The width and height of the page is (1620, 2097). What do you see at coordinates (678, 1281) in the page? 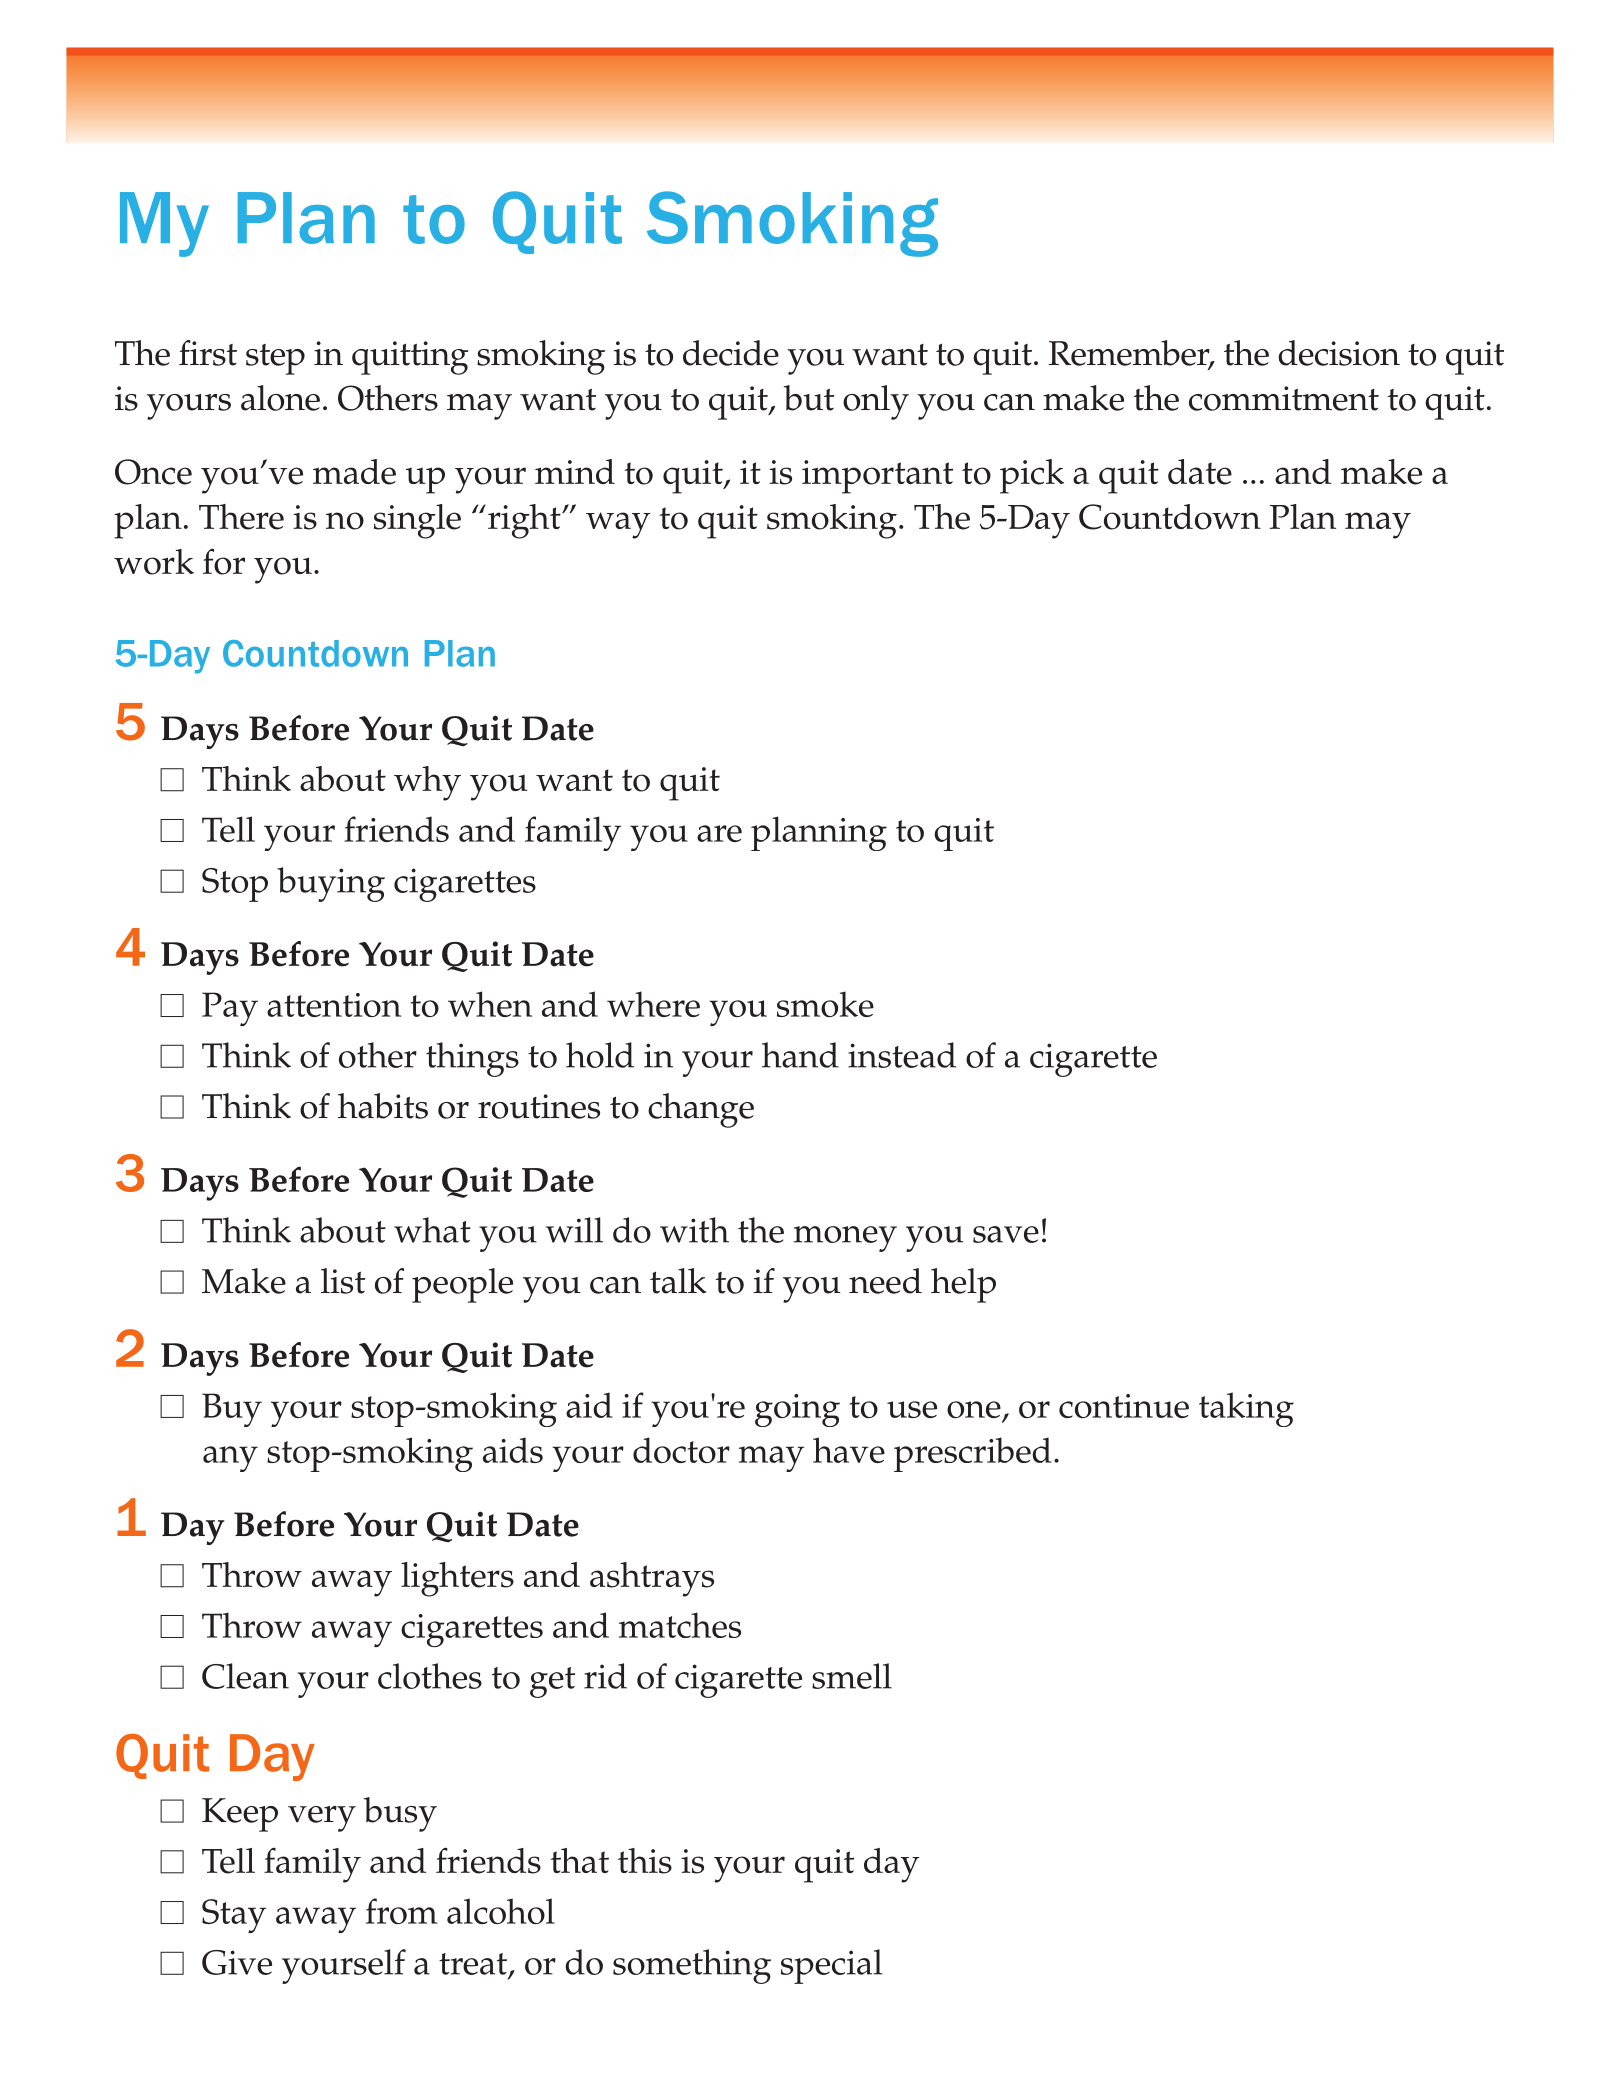
I see `talk` at bounding box center [678, 1281].
